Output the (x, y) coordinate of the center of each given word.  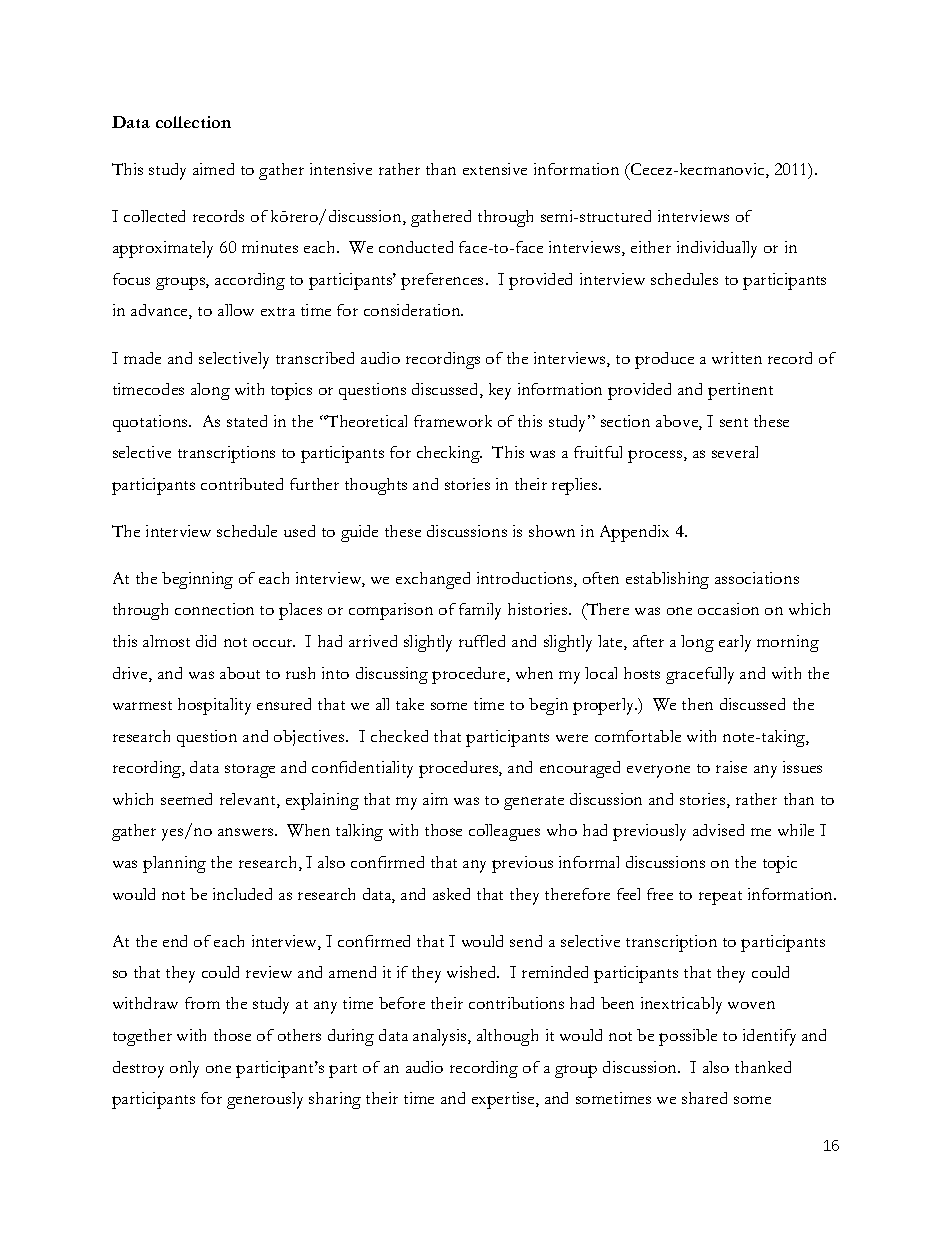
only (184, 1069)
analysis (441, 1037)
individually (717, 249)
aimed (213, 169)
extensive (495, 169)
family (480, 611)
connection (214, 609)
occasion (728, 609)
